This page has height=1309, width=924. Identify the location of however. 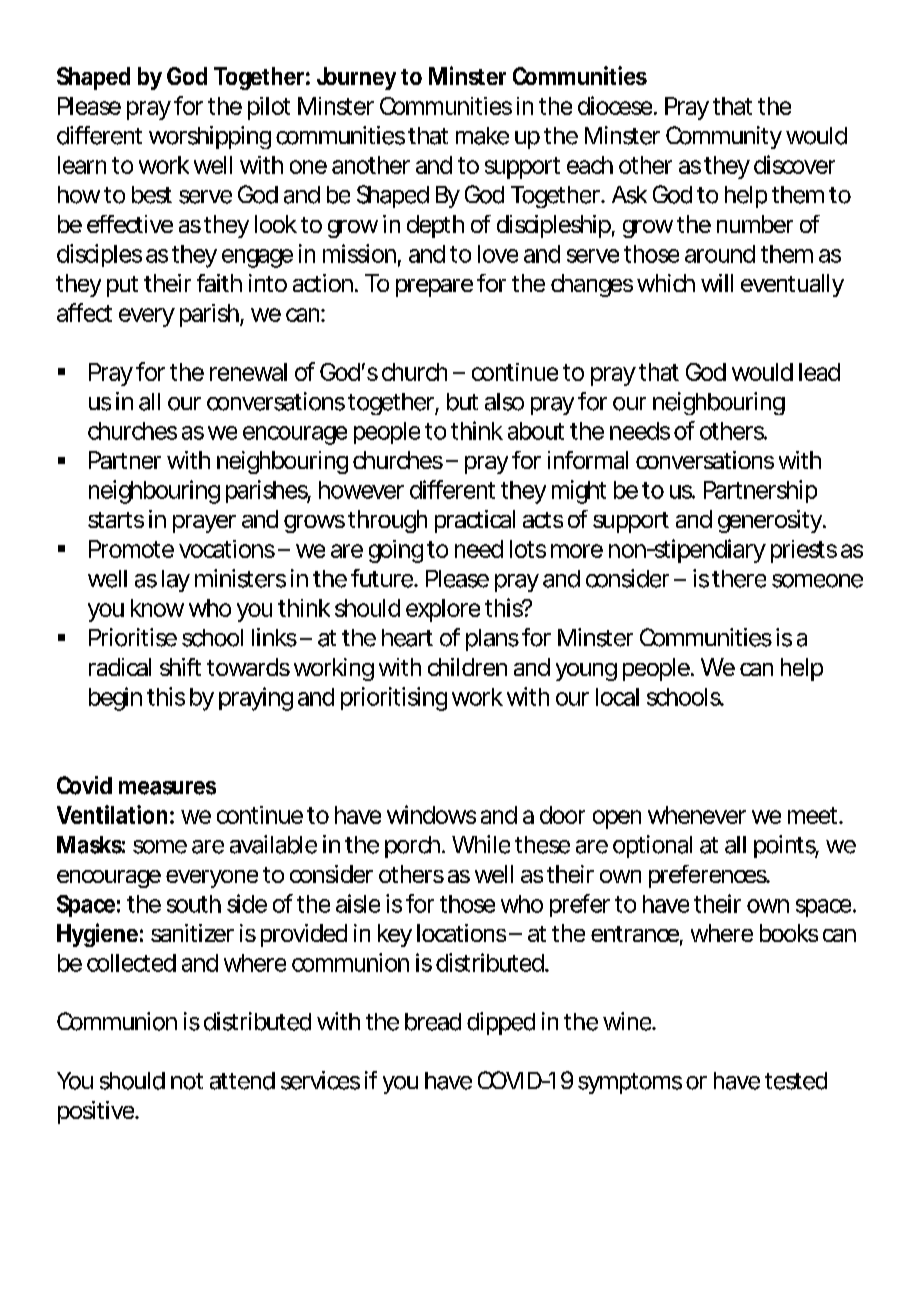
(361, 490).
